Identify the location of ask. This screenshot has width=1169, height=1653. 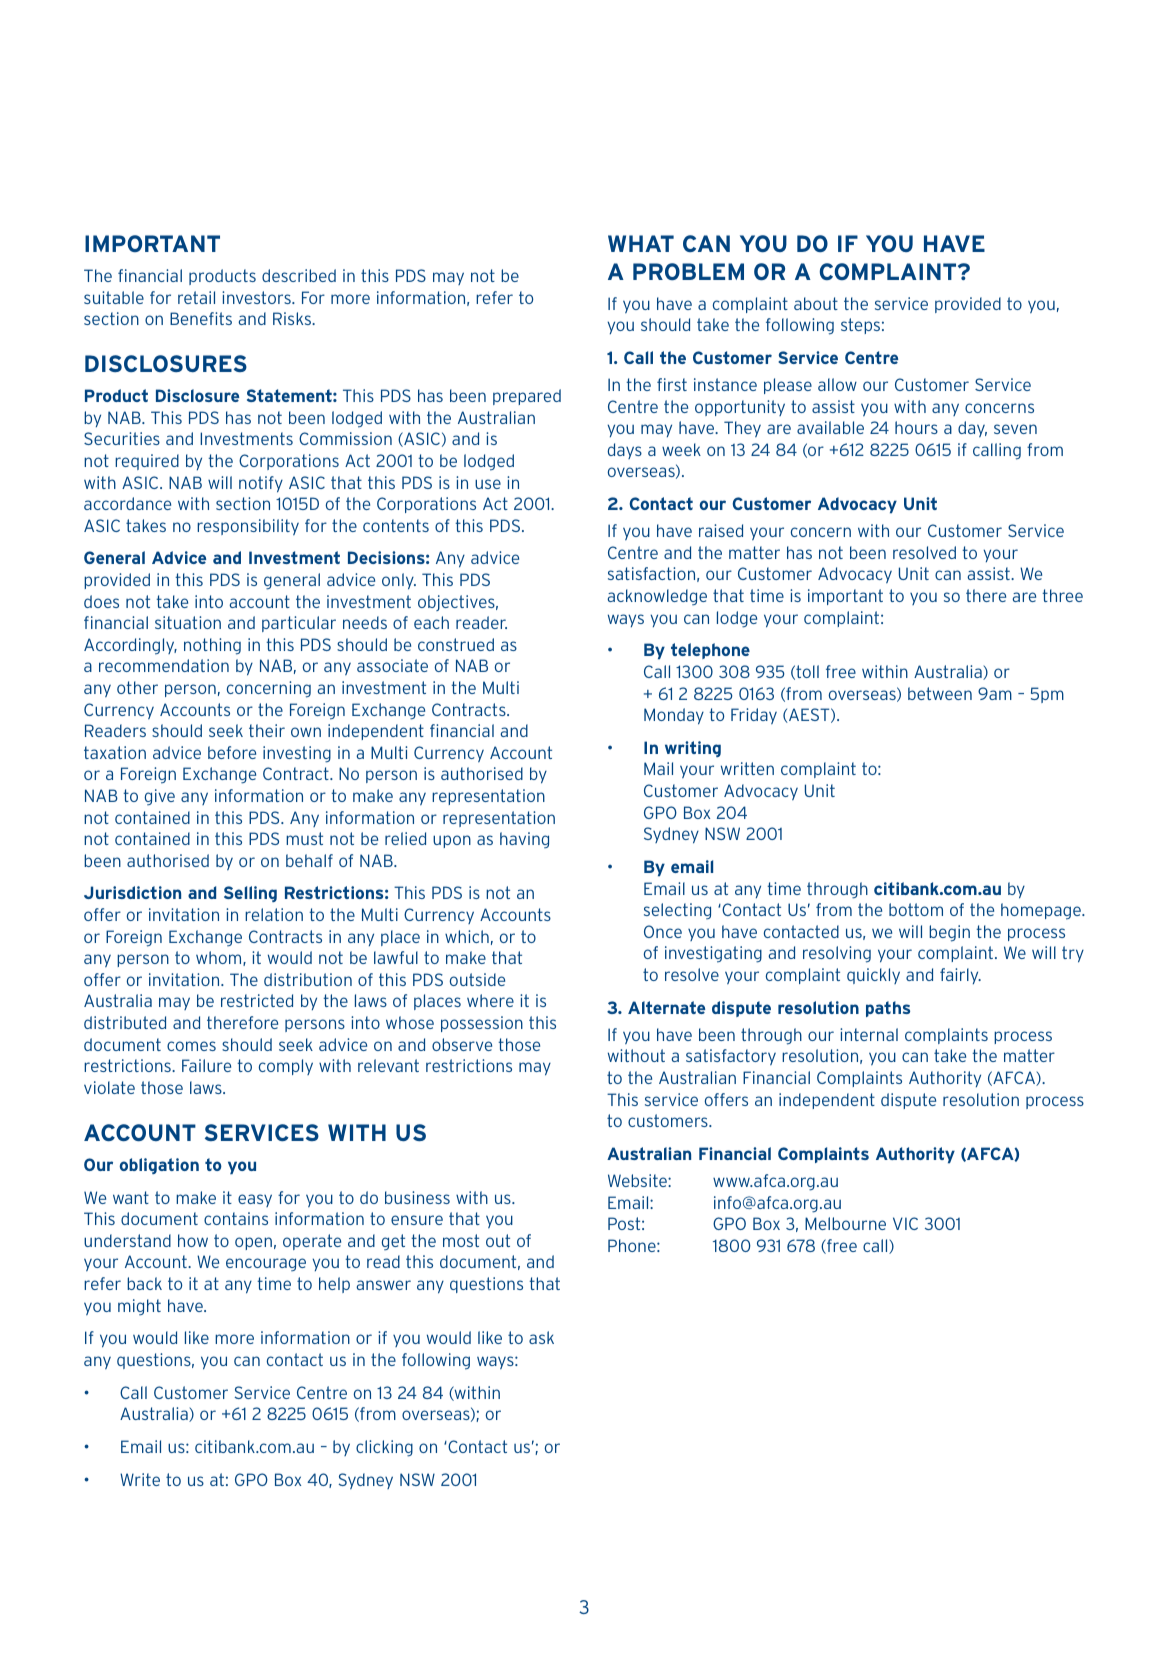
(541, 1337).
